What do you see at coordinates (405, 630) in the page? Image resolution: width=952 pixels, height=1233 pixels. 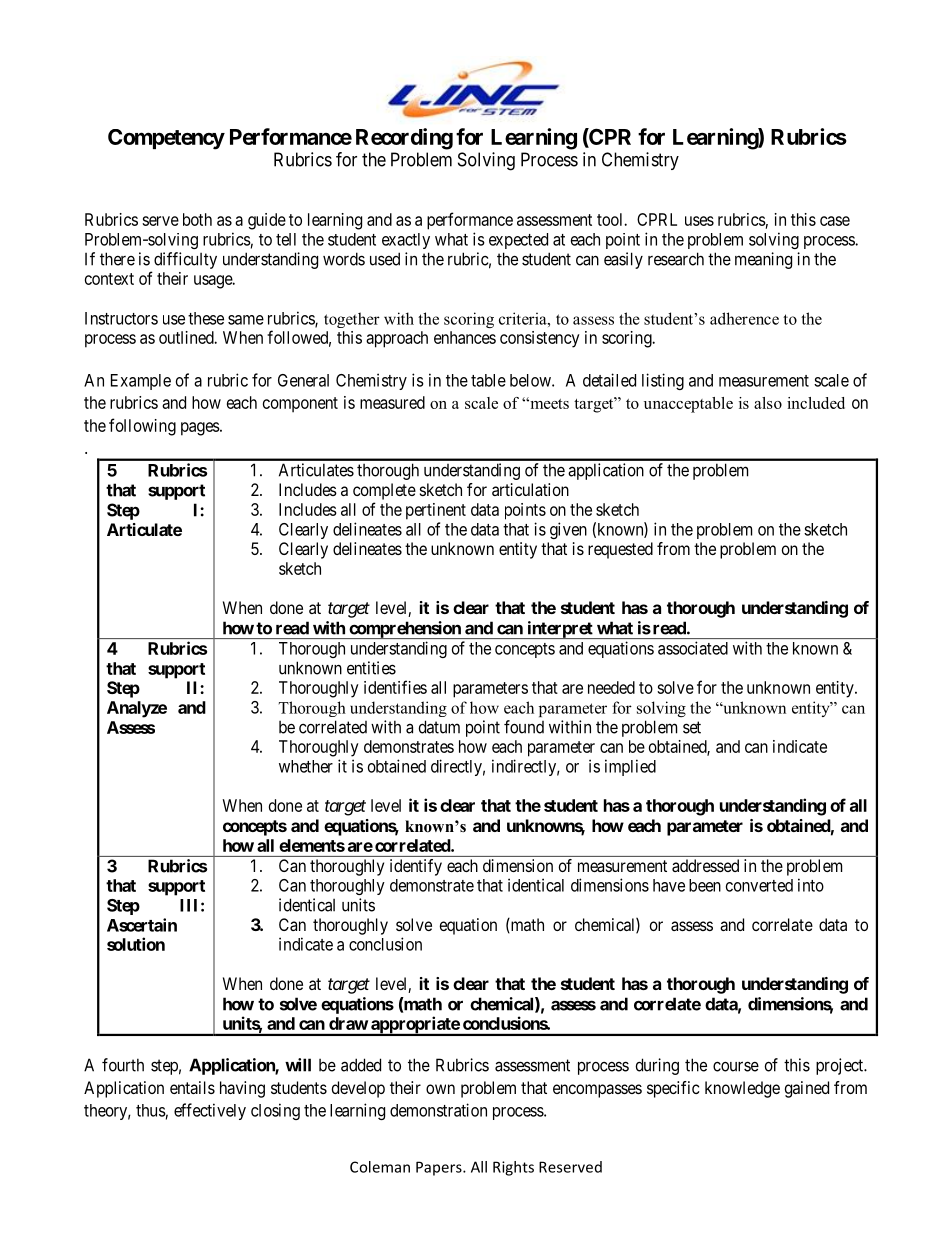 I see `comprehension` at bounding box center [405, 630].
